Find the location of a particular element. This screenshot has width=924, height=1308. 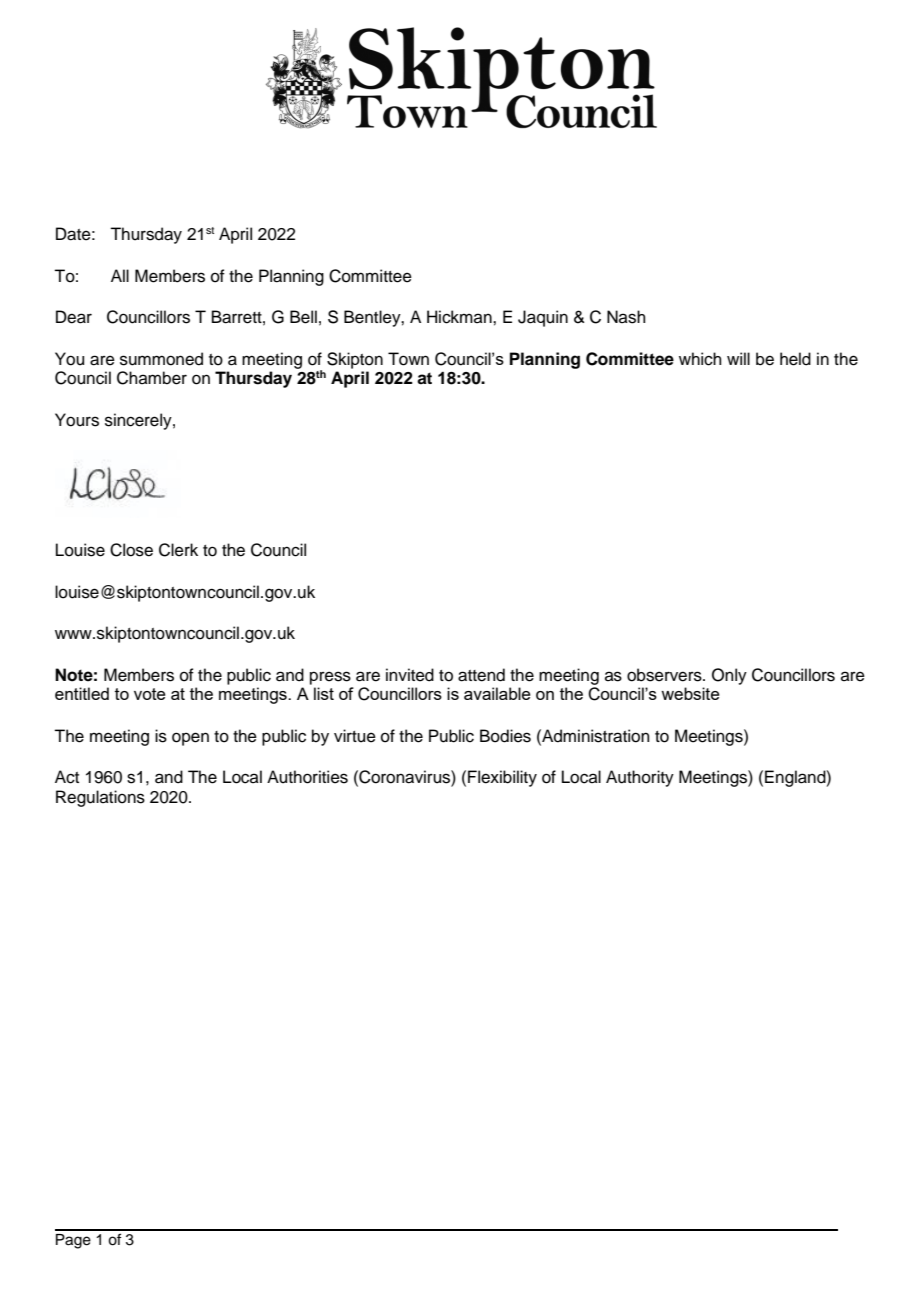

Page is located at coordinates (73, 1241).
